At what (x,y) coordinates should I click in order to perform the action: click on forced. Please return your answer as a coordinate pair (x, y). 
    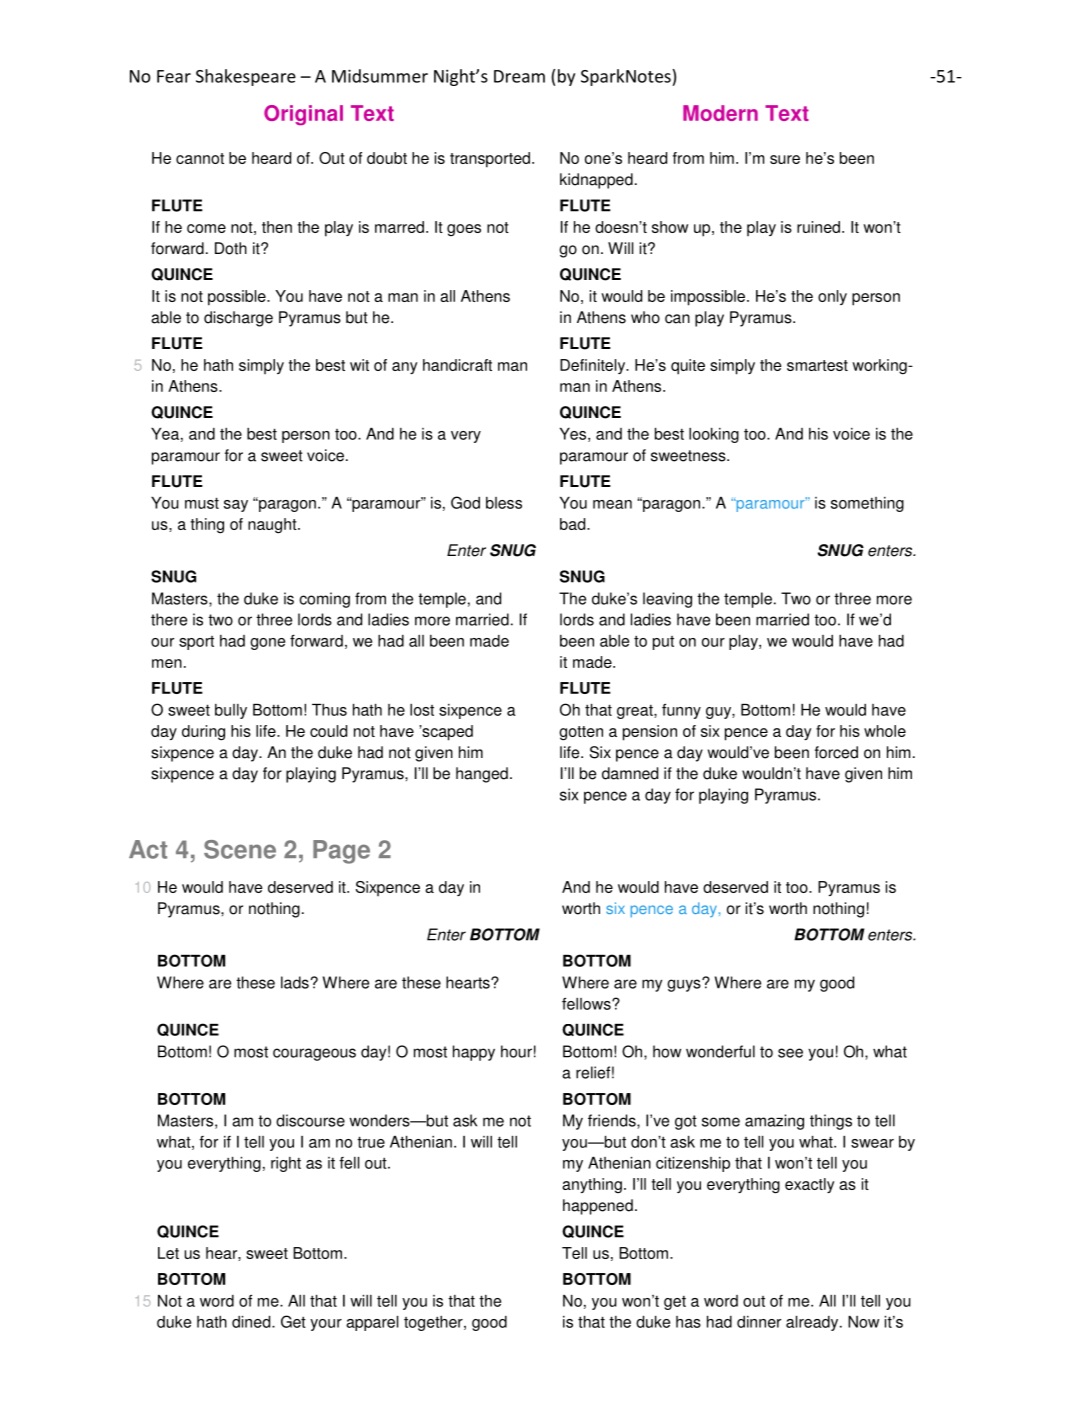
    Looking at the image, I should click on (836, 752).
